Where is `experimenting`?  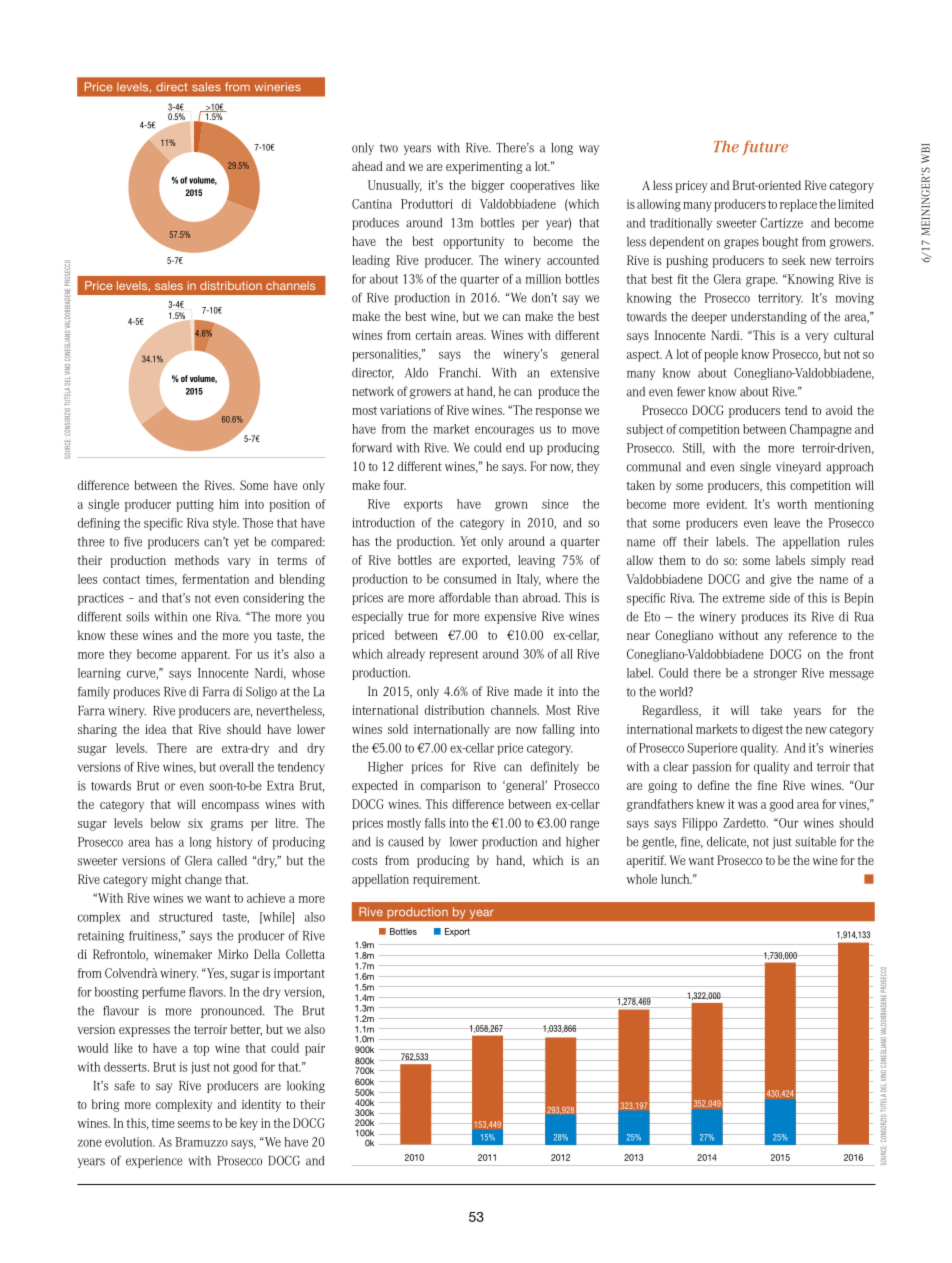
experimenting is located at coordinates (484, 168).
